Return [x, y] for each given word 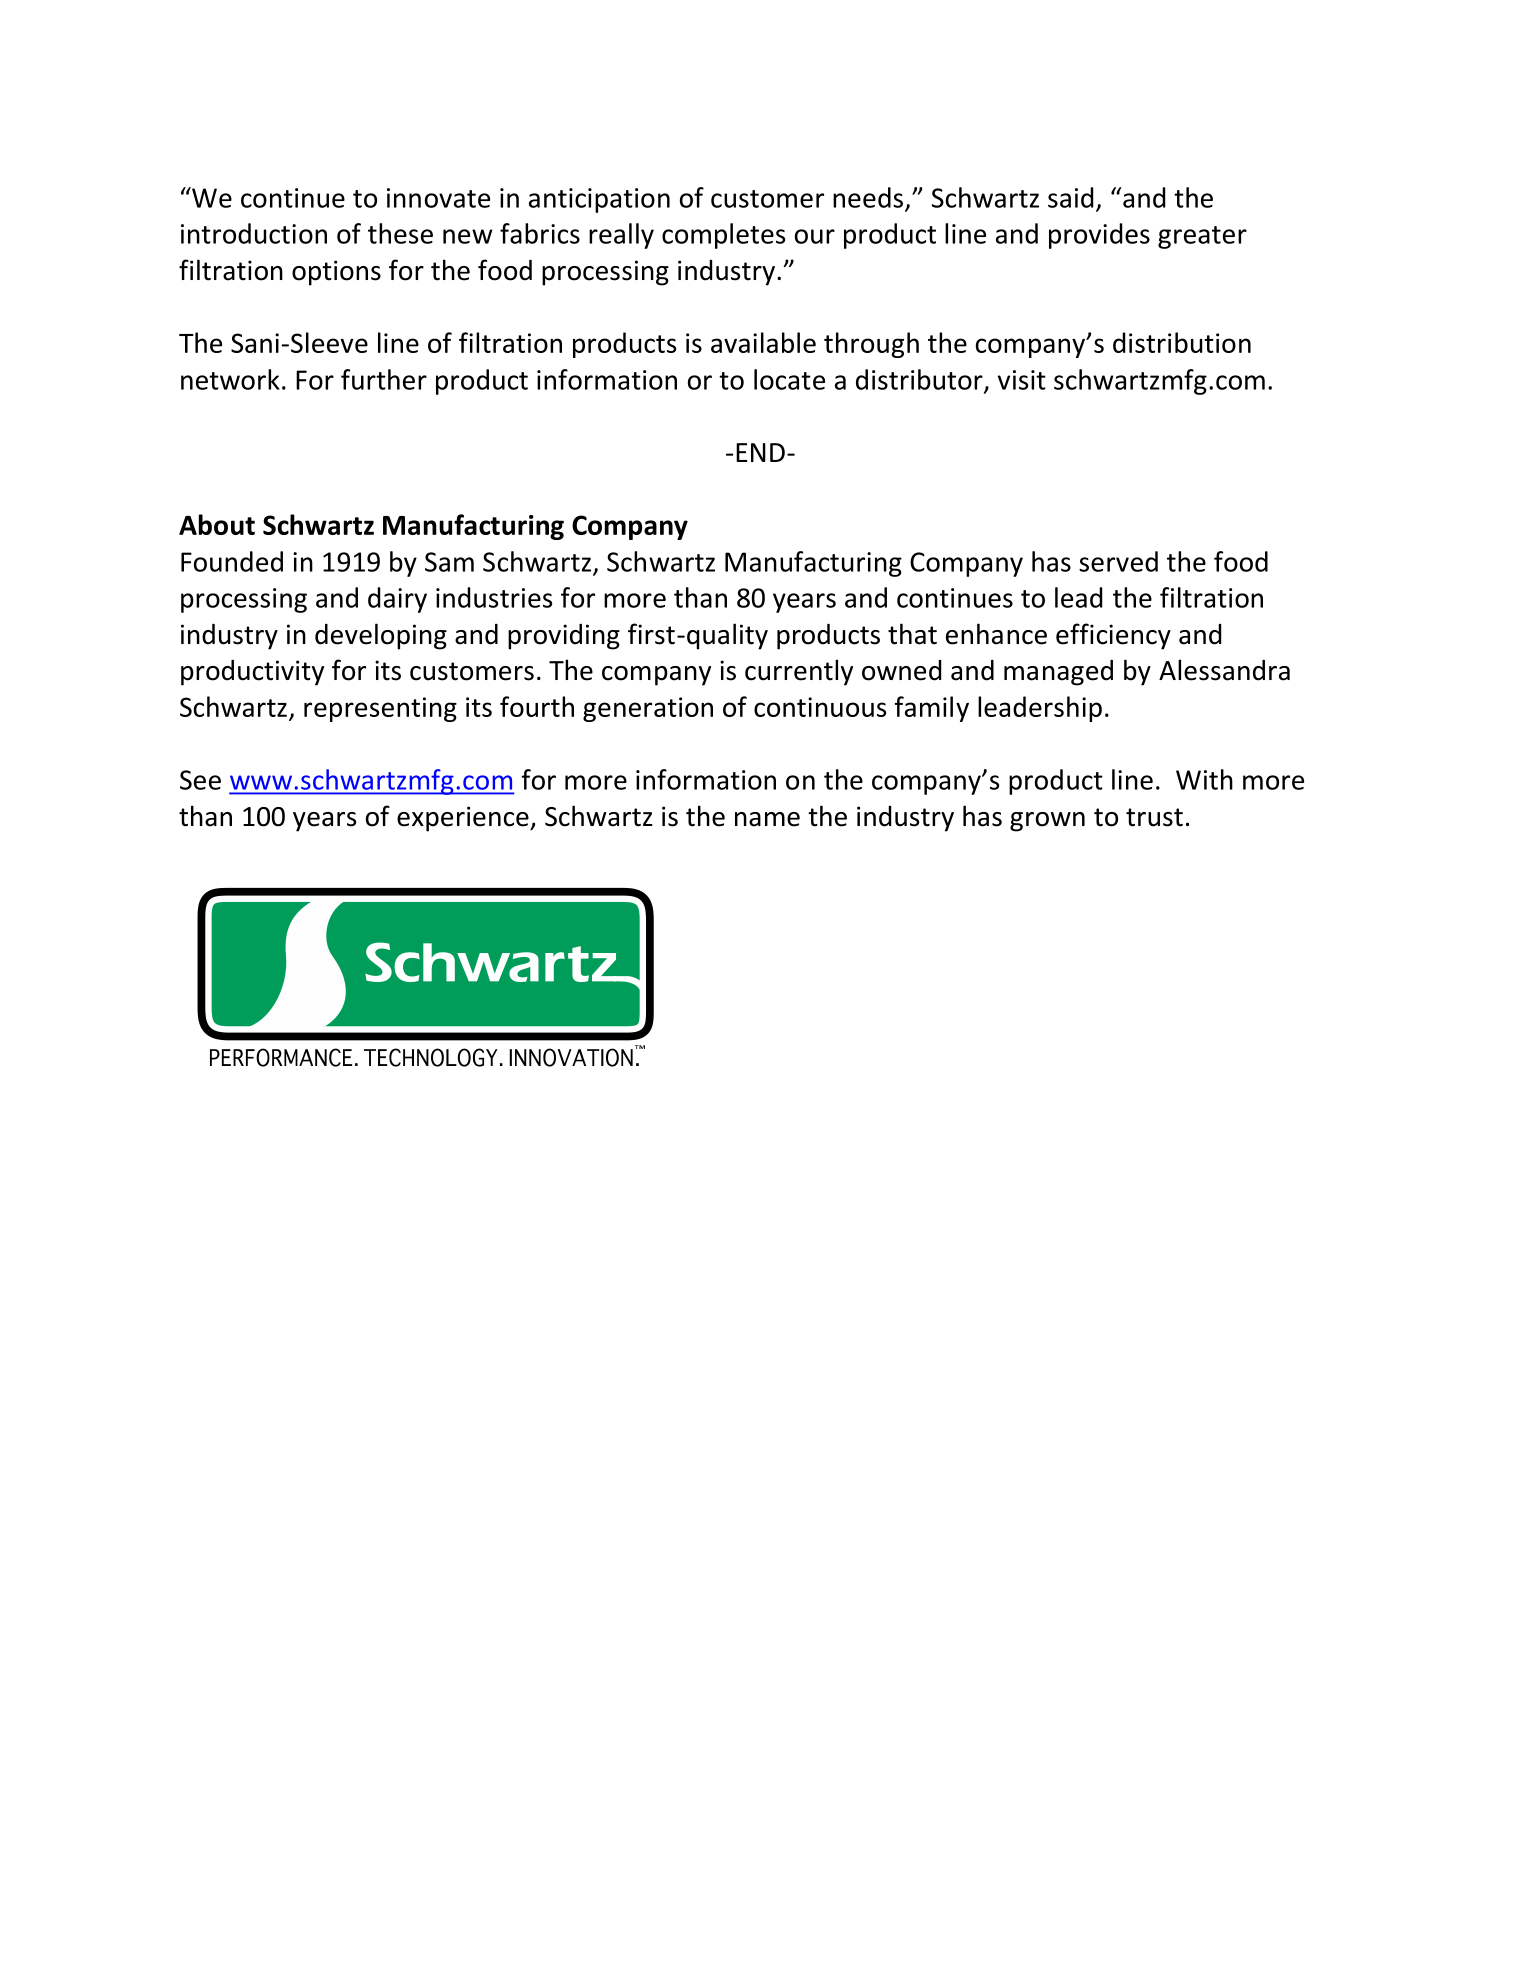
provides [1099, 236]
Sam [449, 562]
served [1118, 561]
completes [723, 236]
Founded [232, 561]
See [200, 780]
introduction [254, 233]
